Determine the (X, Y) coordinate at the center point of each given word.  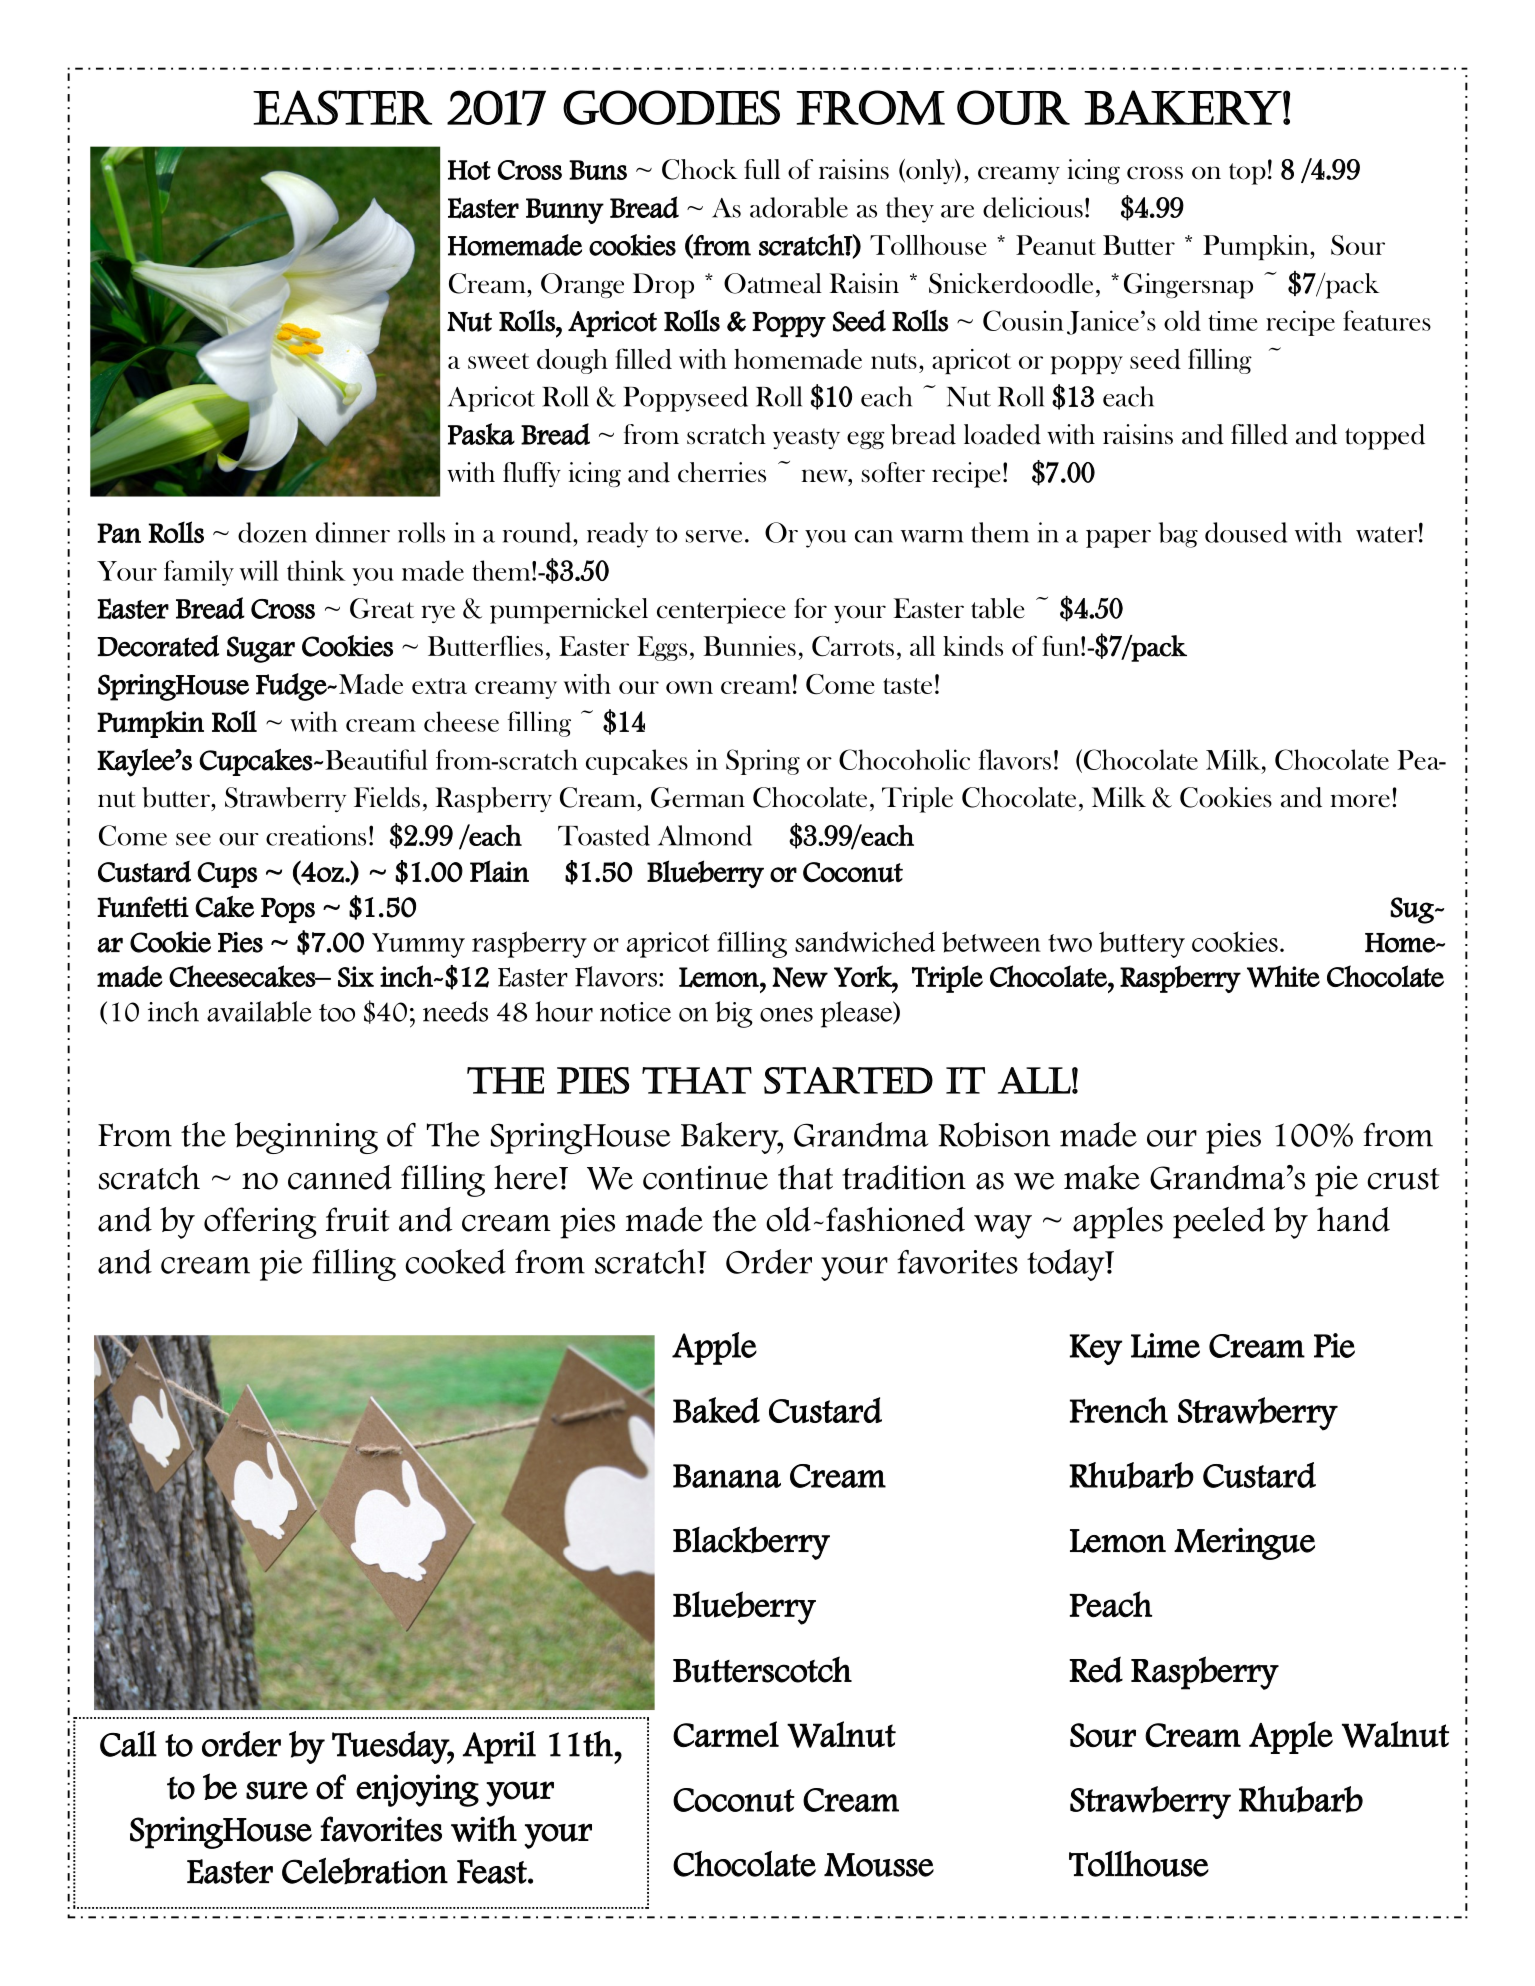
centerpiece (721, 611)
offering (260, 1223)
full (762, 169)
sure (277, 1790)
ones (786, 1015)
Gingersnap (1188, 286)
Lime (1165, 1346)
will (259, 570)
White (1283, 976)
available (259, 1011)
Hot (469, 170)
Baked (716, 1410)
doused (1246, 532)
